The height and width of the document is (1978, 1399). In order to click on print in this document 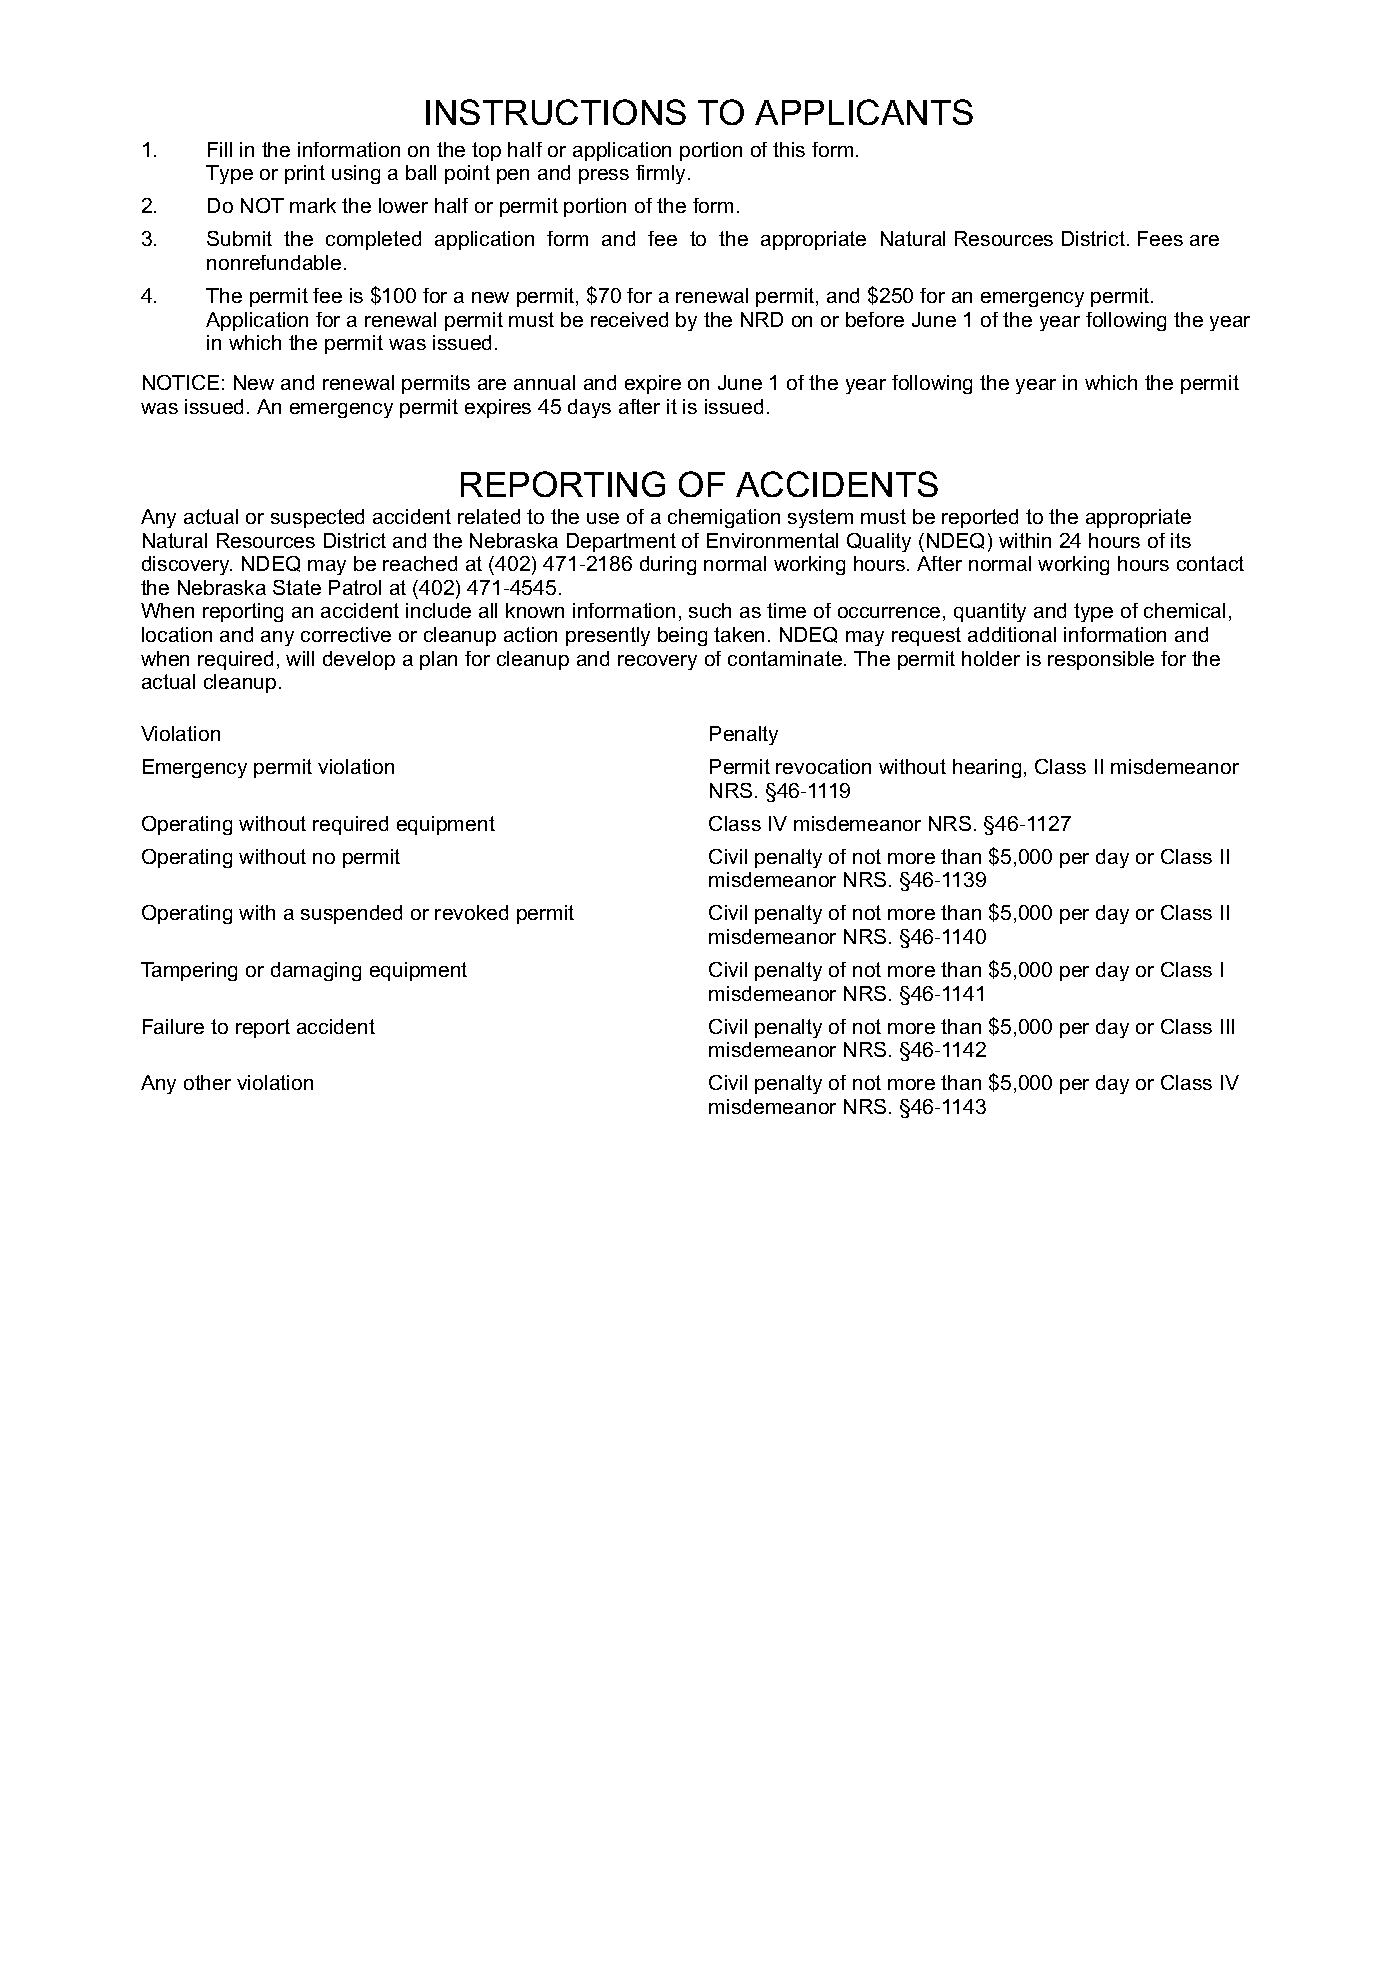, I will do `click(305, 174)`.
